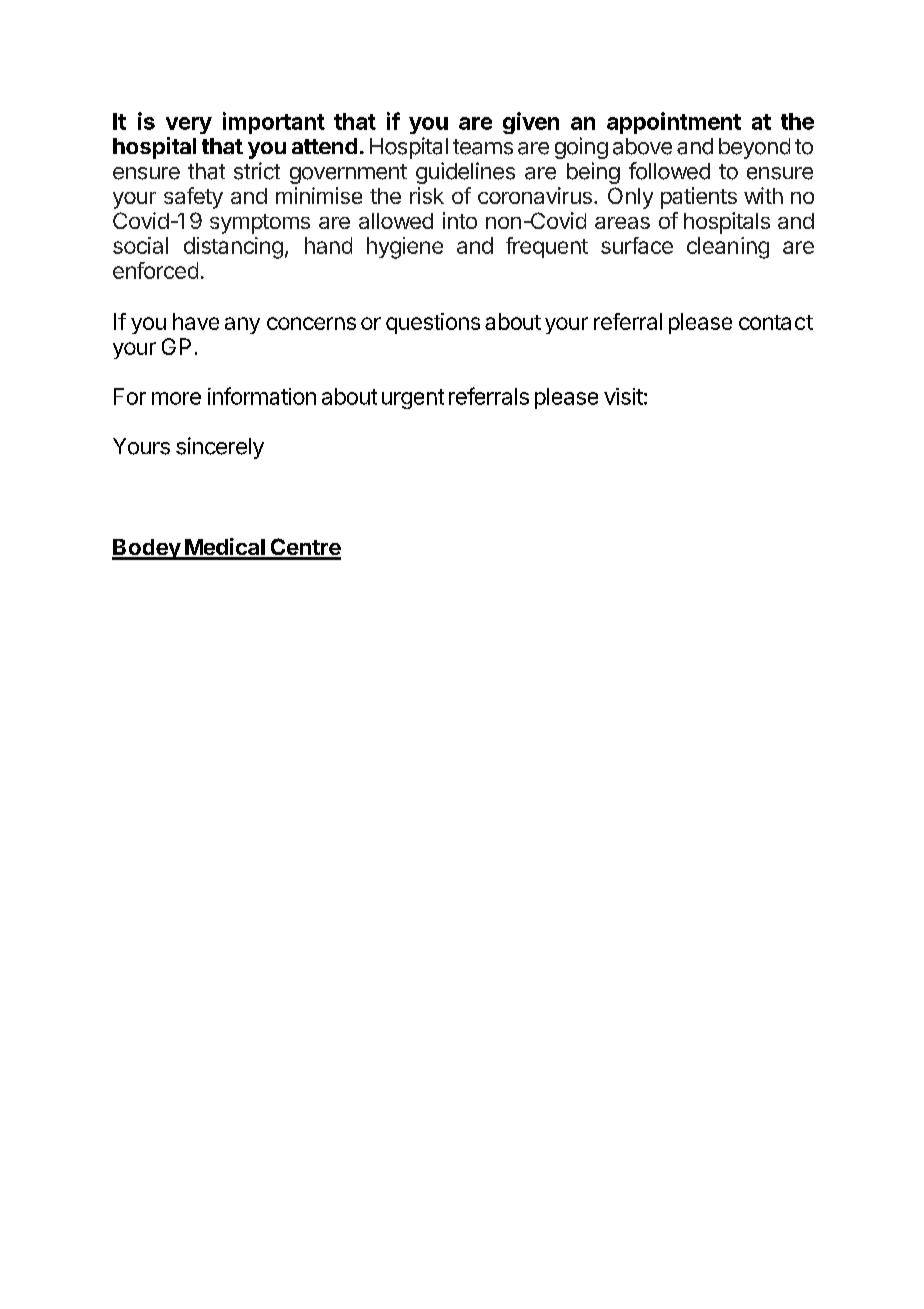 The width and height of the document is (924, 1309). What do you see at coordinates (233, 248) in the document?
I see `distancing` at bounding box center [233, 248].
